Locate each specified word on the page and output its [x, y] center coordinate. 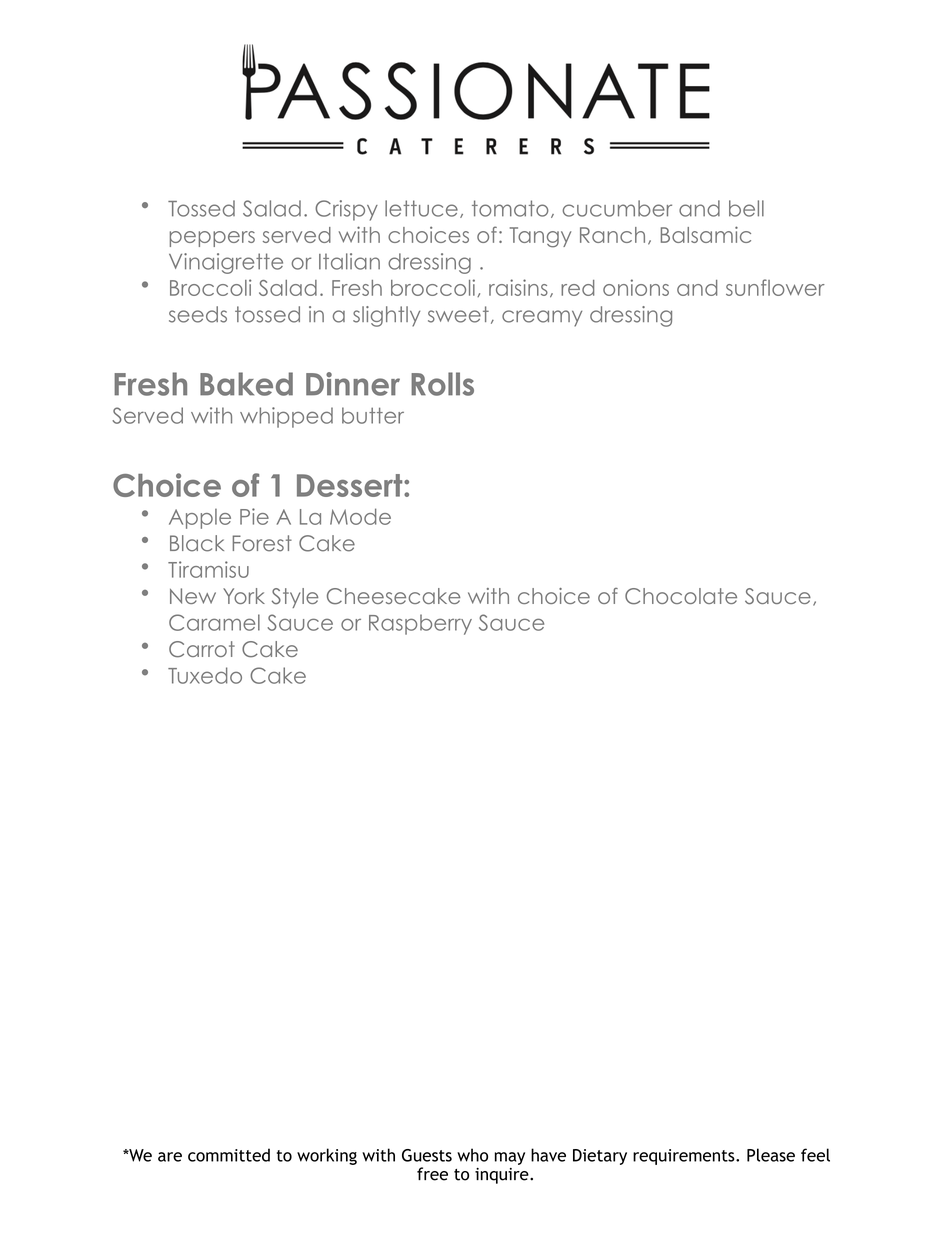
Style [295, 598]
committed [229, 1155]
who [472, 1155]
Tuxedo [205, 675]
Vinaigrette [226, 263]
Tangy [540, 237]
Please [771, 1155]
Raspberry [420, 624]
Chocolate [681, 596]
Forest [262, 543]
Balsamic [706, 234]
